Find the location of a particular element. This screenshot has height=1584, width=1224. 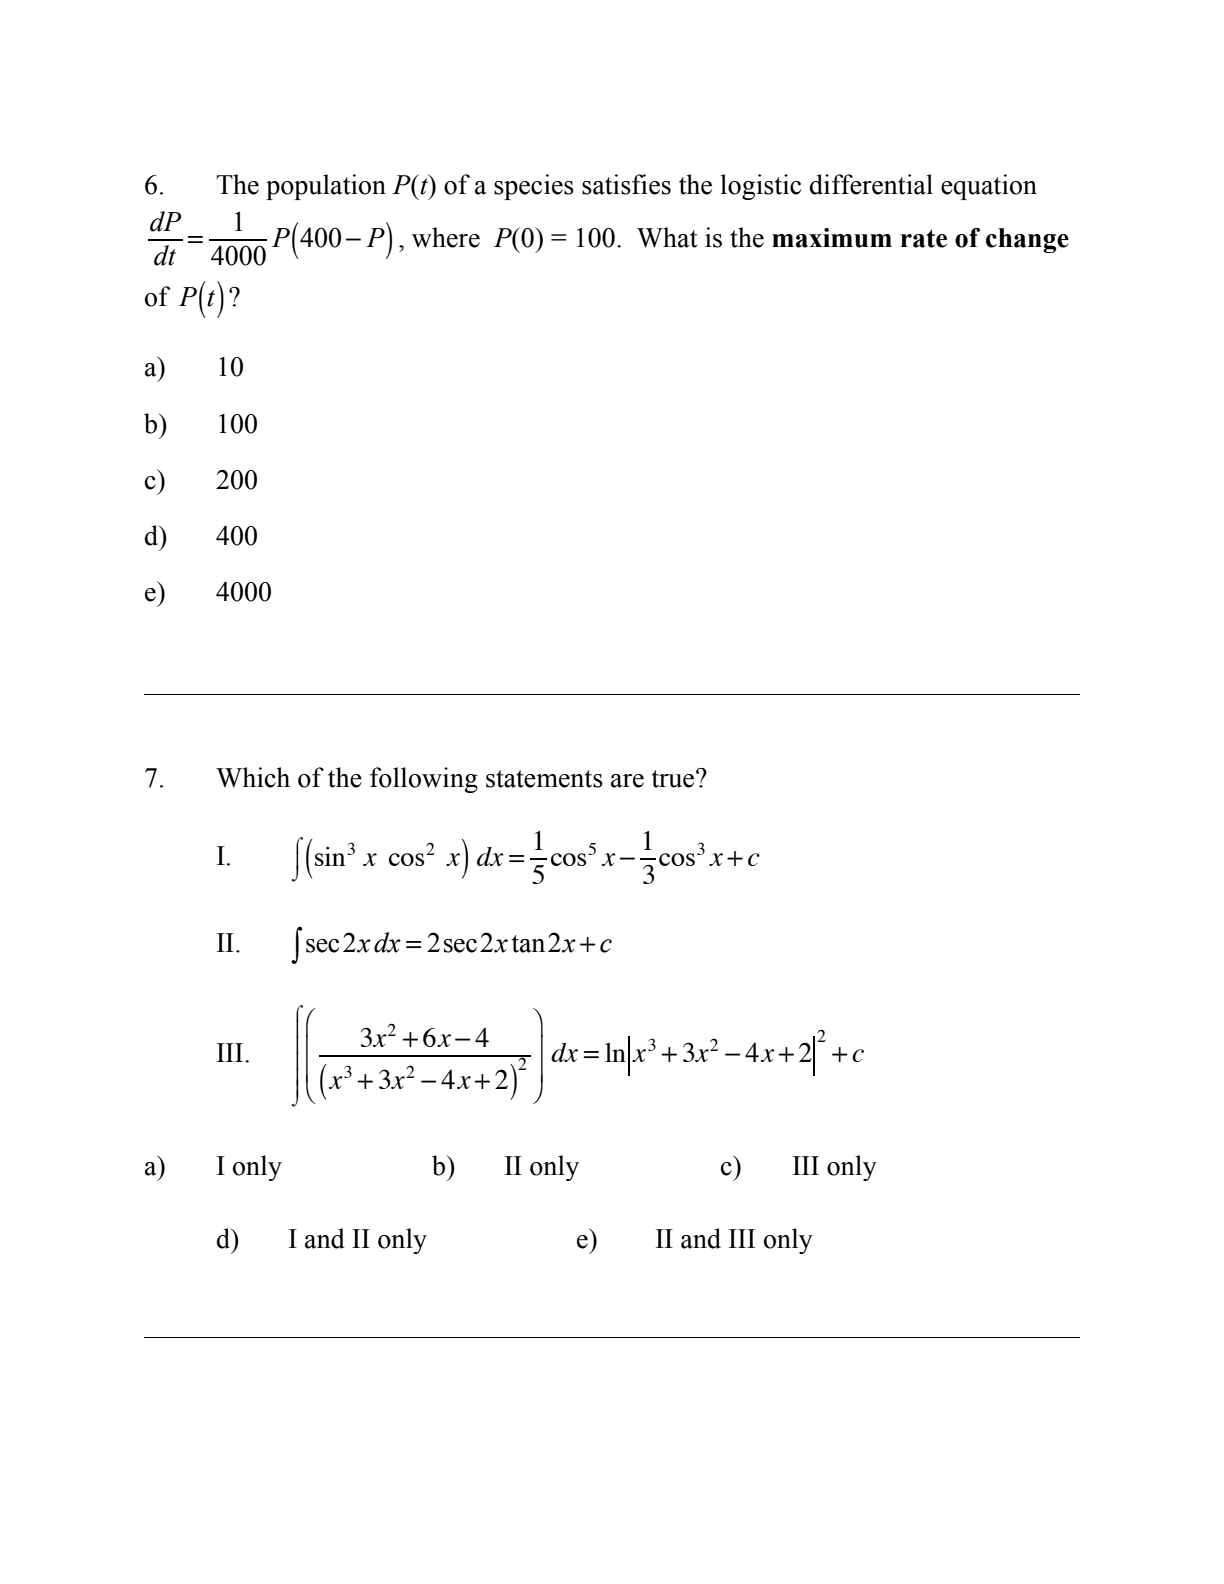

population is located at coordinates (326, 187).
